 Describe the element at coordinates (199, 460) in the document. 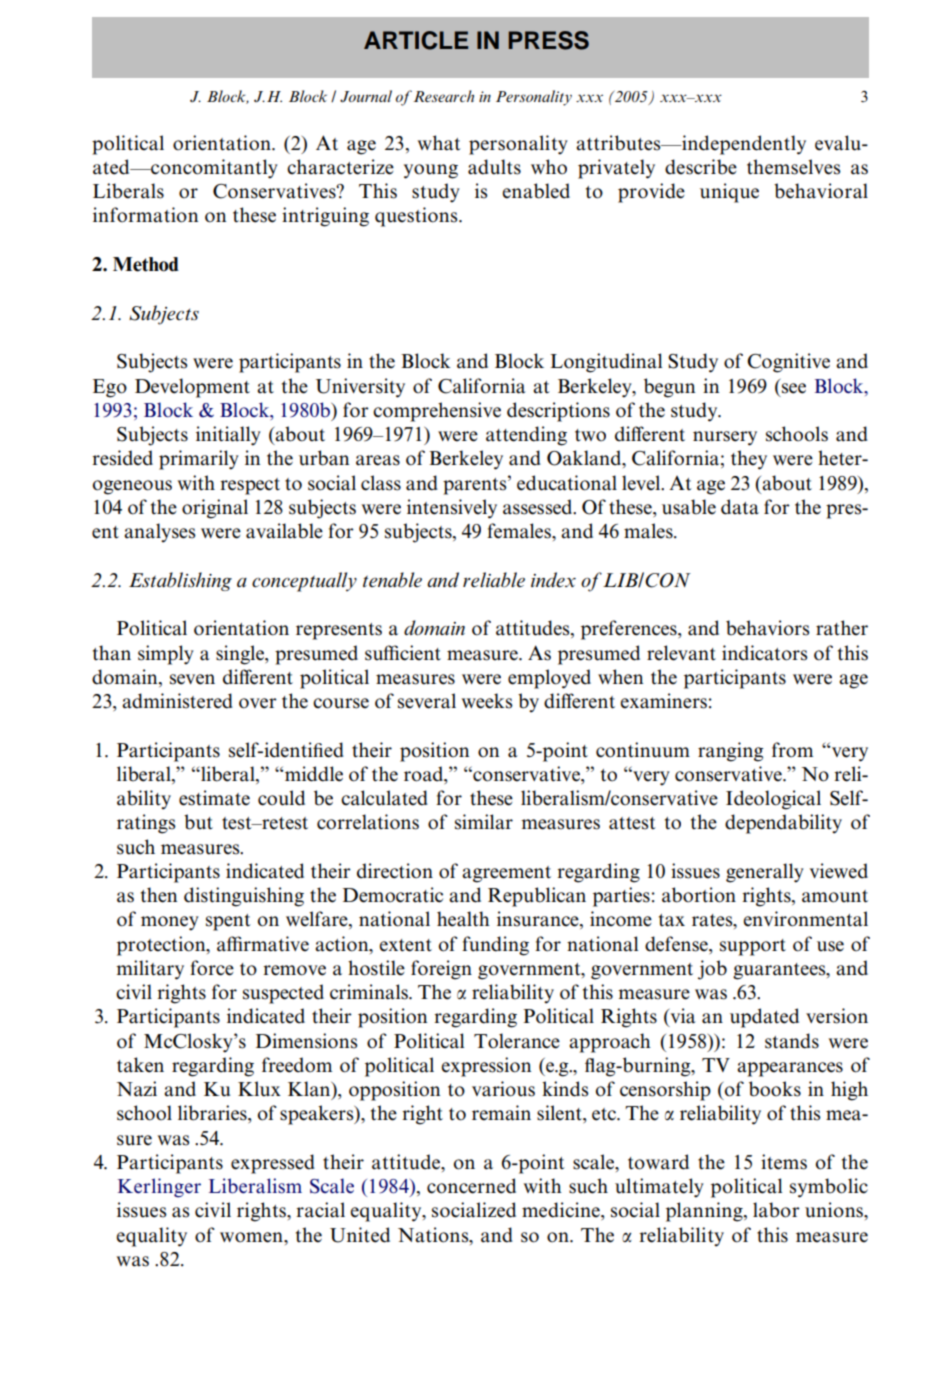

I see `primarily` at that location.
